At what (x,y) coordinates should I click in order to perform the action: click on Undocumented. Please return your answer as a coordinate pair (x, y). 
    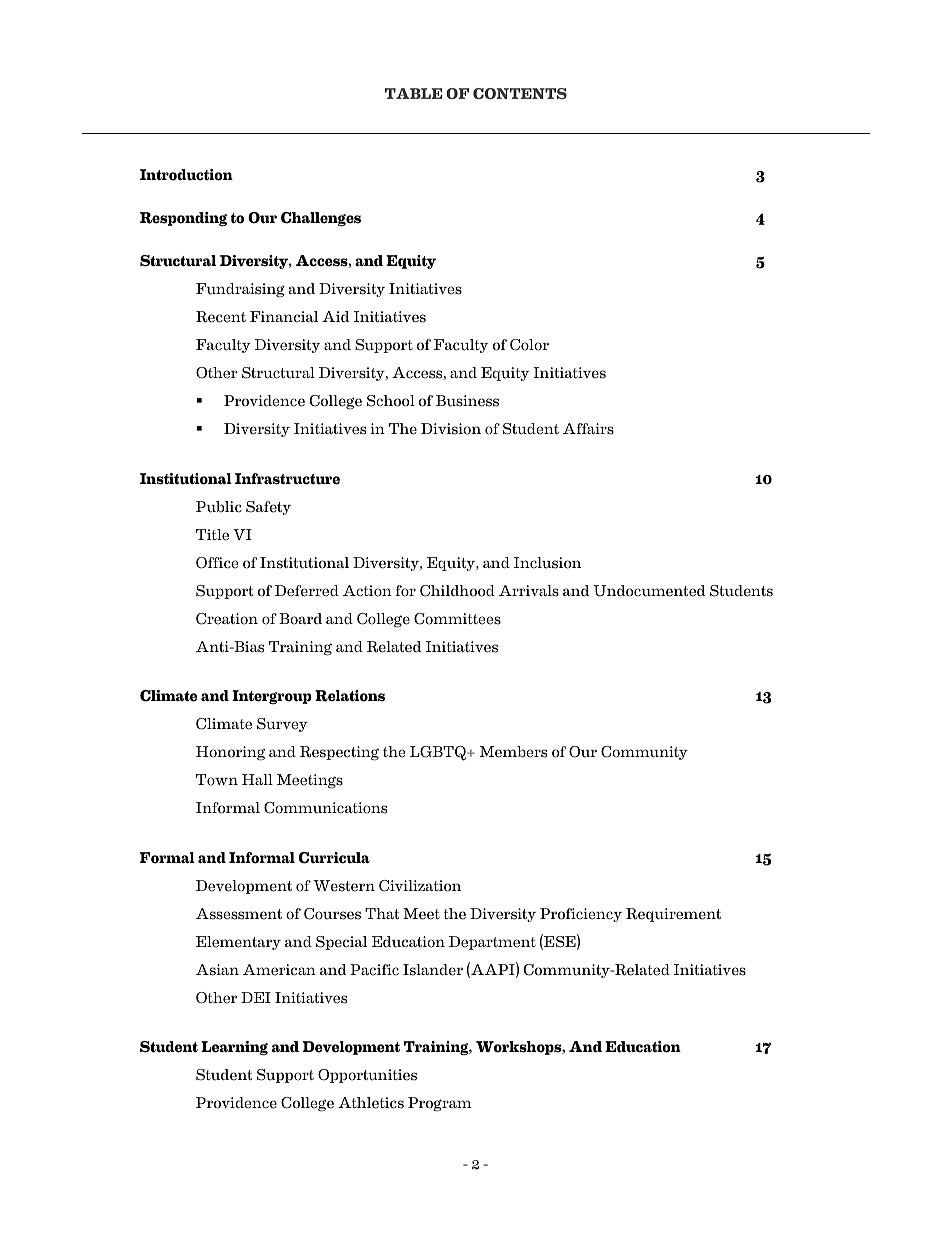
    Looking at the image, I should click on (649, 591).
